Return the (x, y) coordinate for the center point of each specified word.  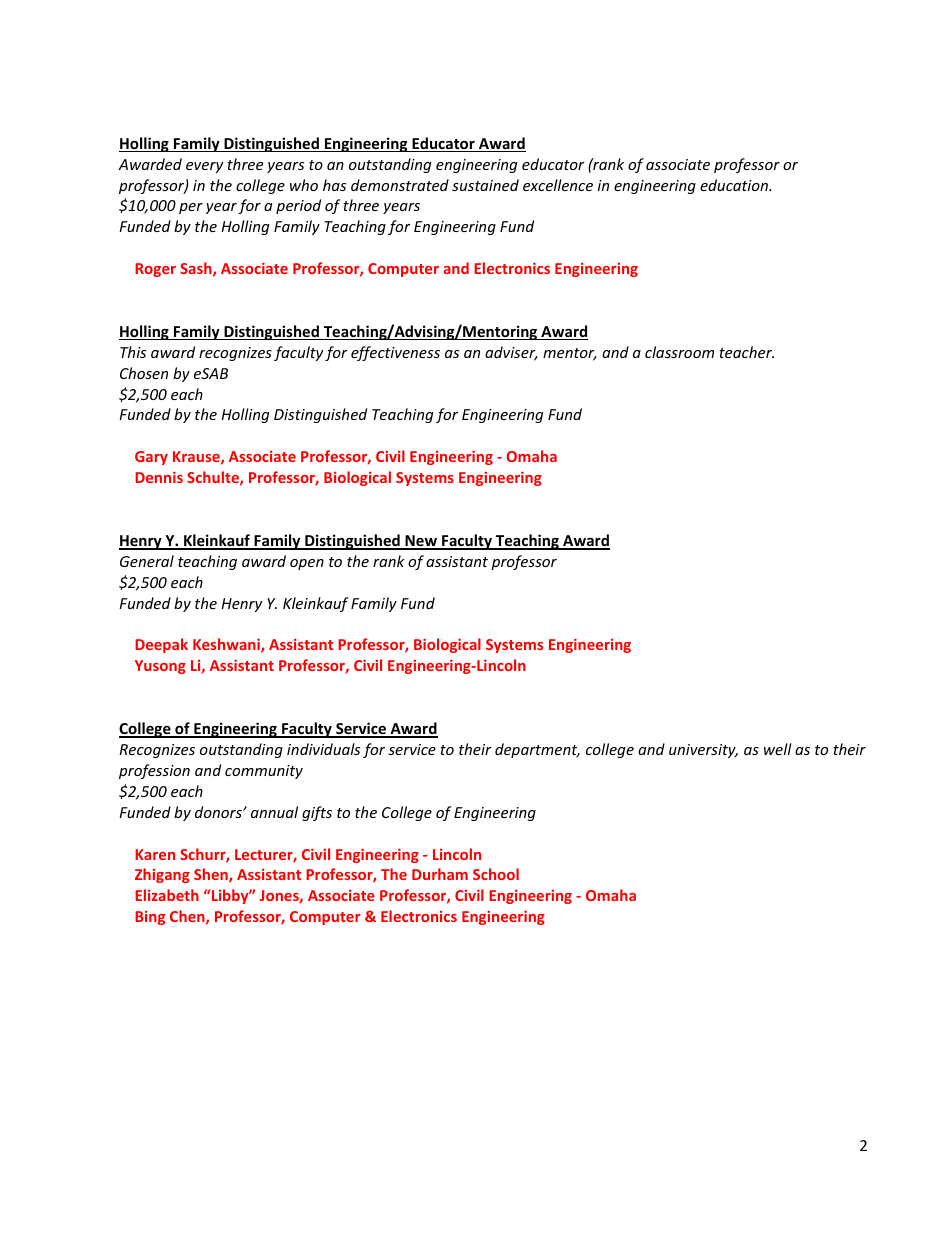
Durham (440, 874)
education (735, 185)
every (204, 167)
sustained (485, 185)
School (496, 874)
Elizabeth (167, 895)
